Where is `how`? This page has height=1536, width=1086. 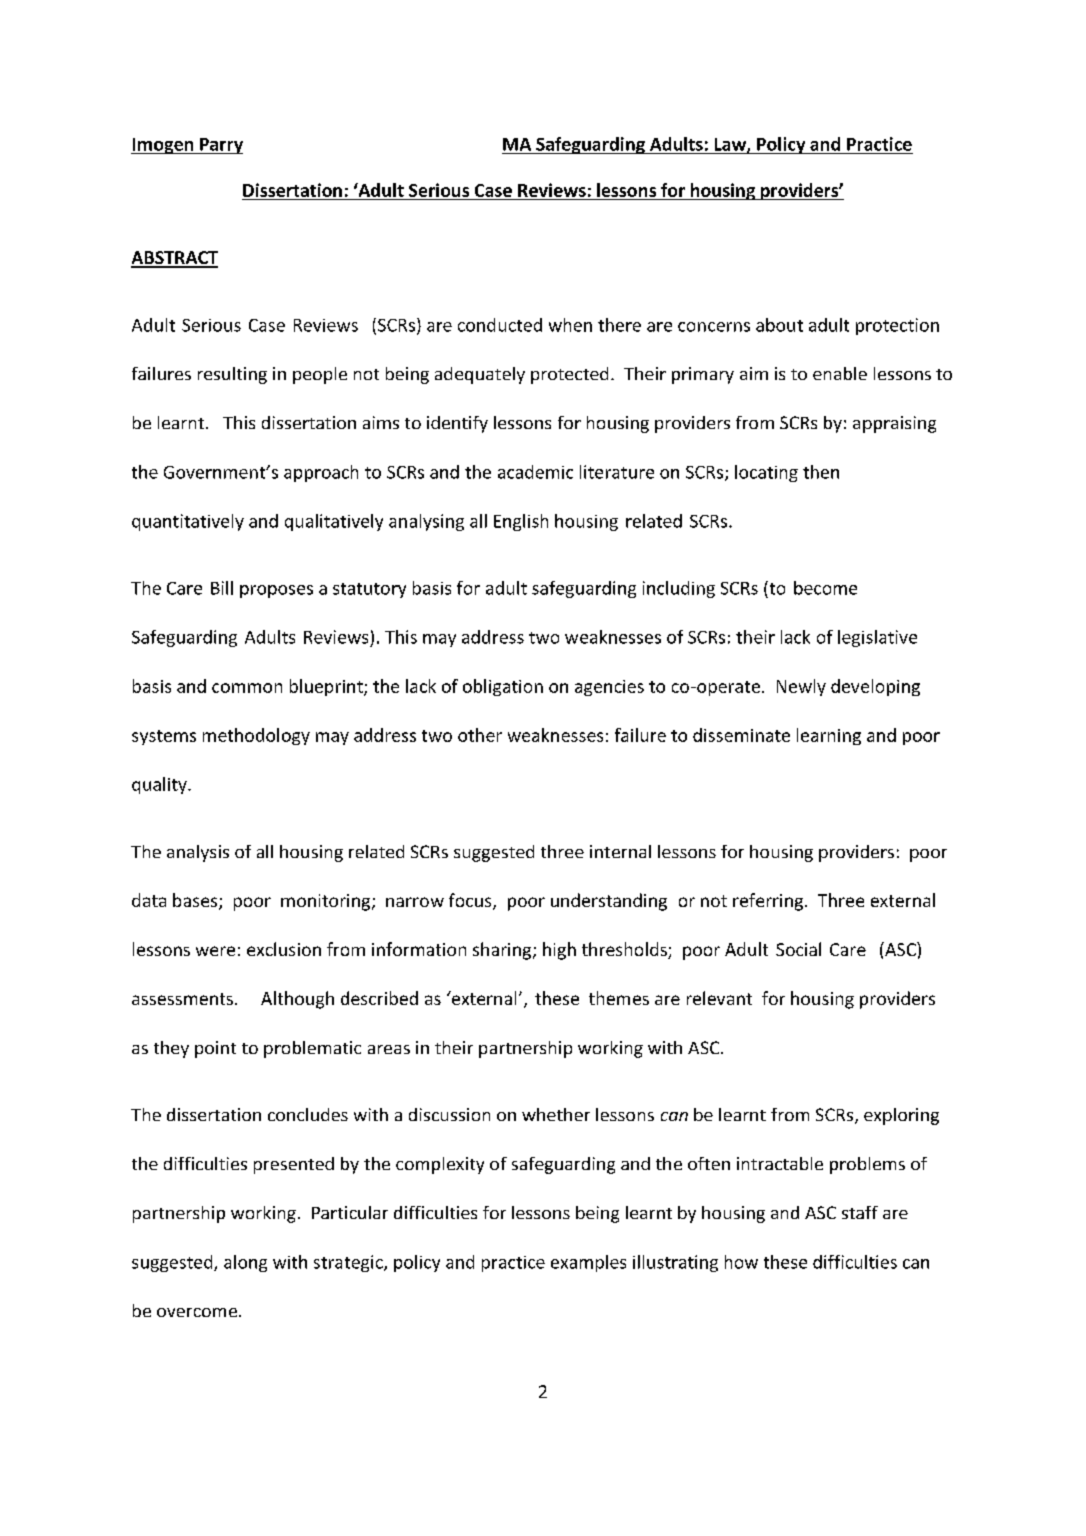 how is located at coordinates (741, 1262).
